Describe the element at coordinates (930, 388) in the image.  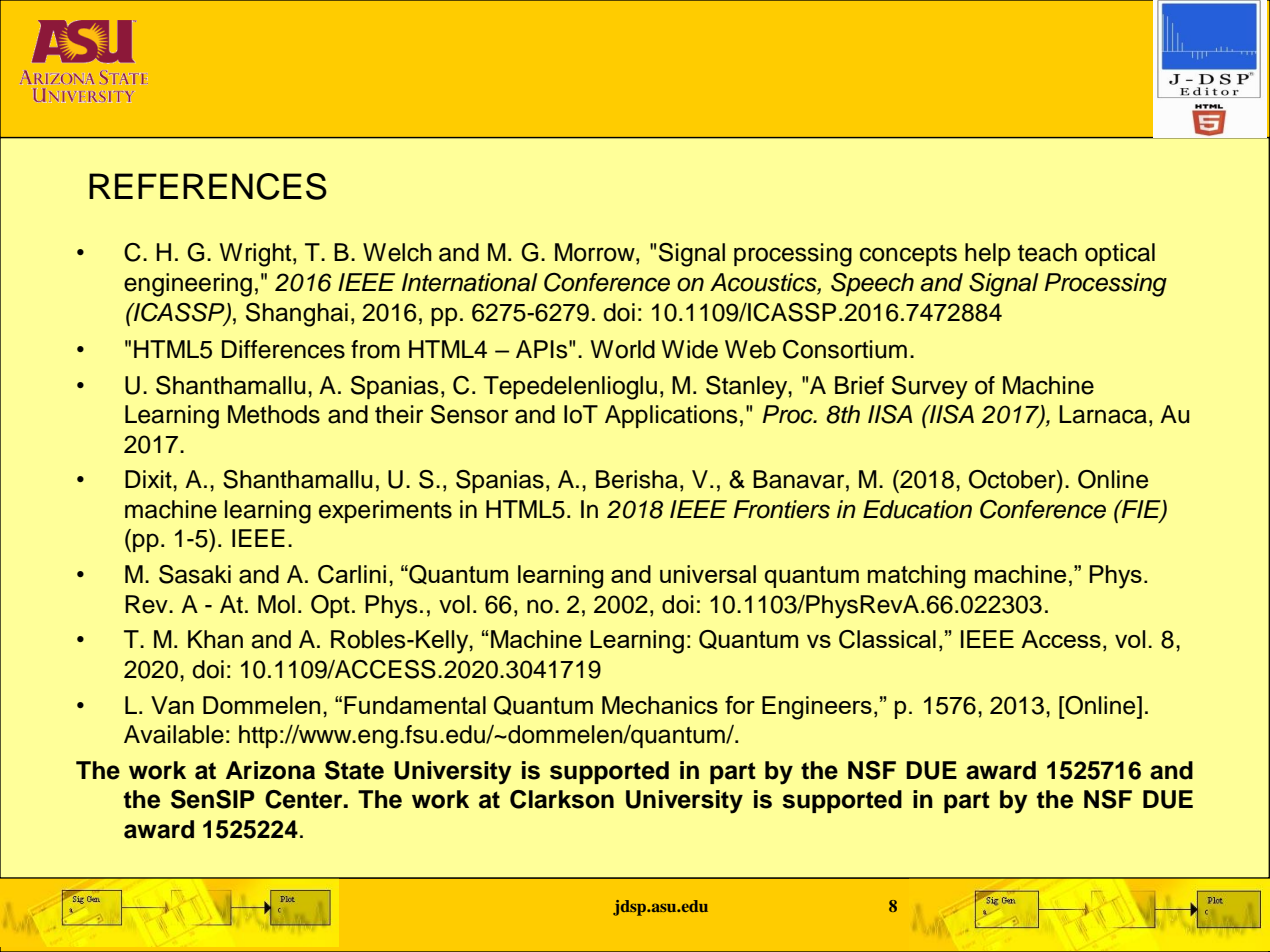
I see `Survey` at that location.
